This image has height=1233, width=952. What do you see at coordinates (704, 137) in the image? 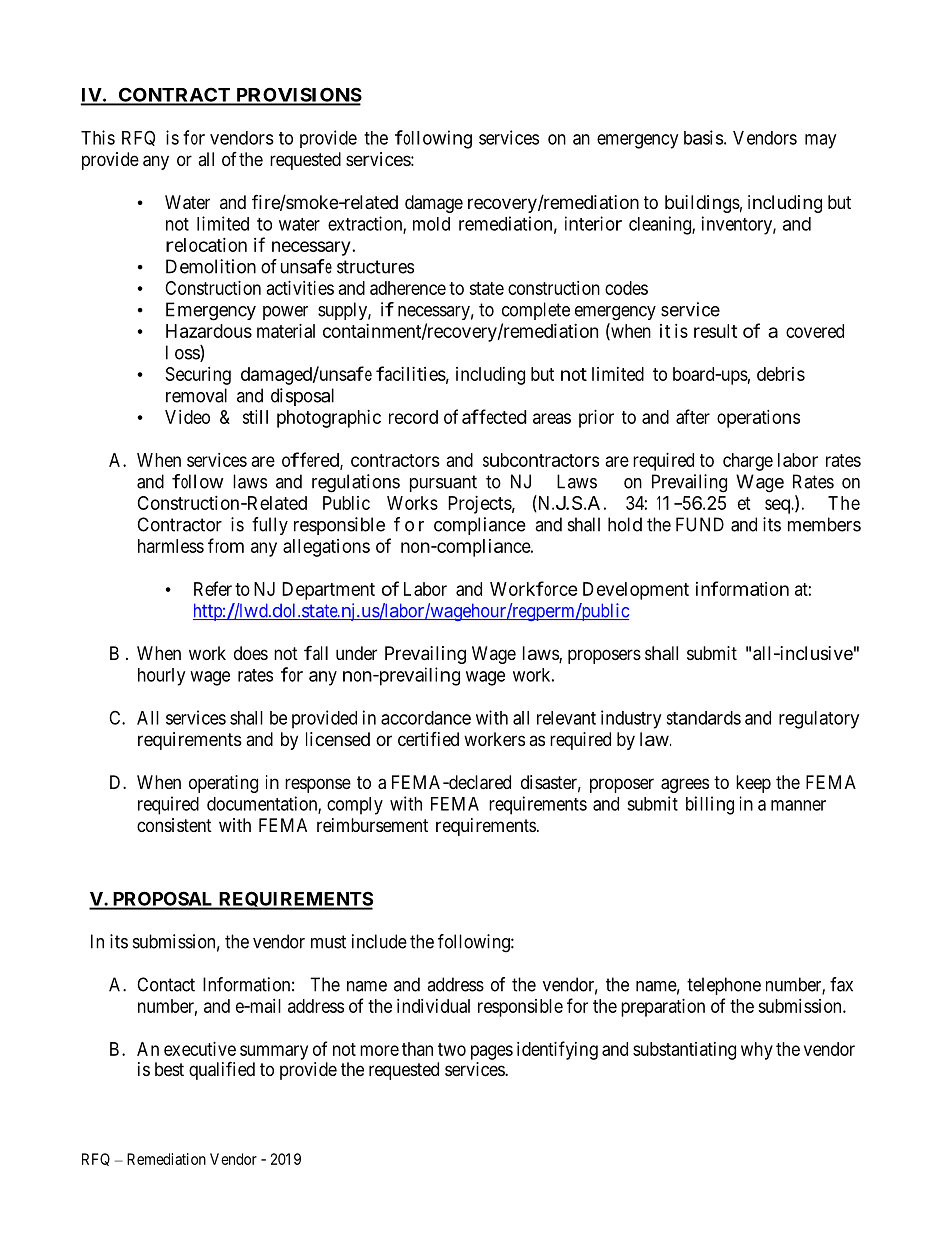
I see `basis` at bounding box center [704, 137].
